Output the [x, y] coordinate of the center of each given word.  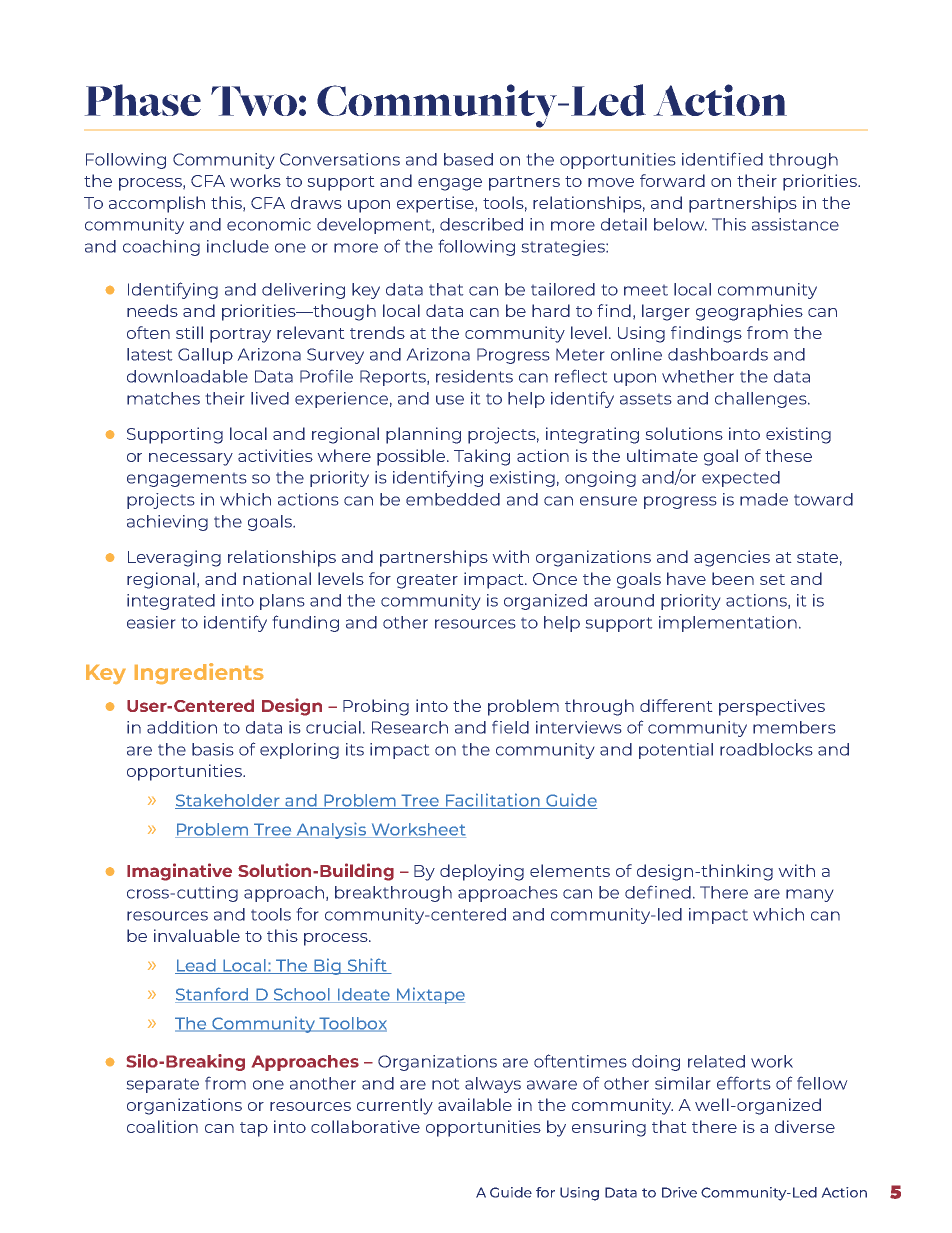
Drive [679, 1192]
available [475, 1104]
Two [254, 101]
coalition [162, 1126]
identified [722, 159]
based [468, 159]
